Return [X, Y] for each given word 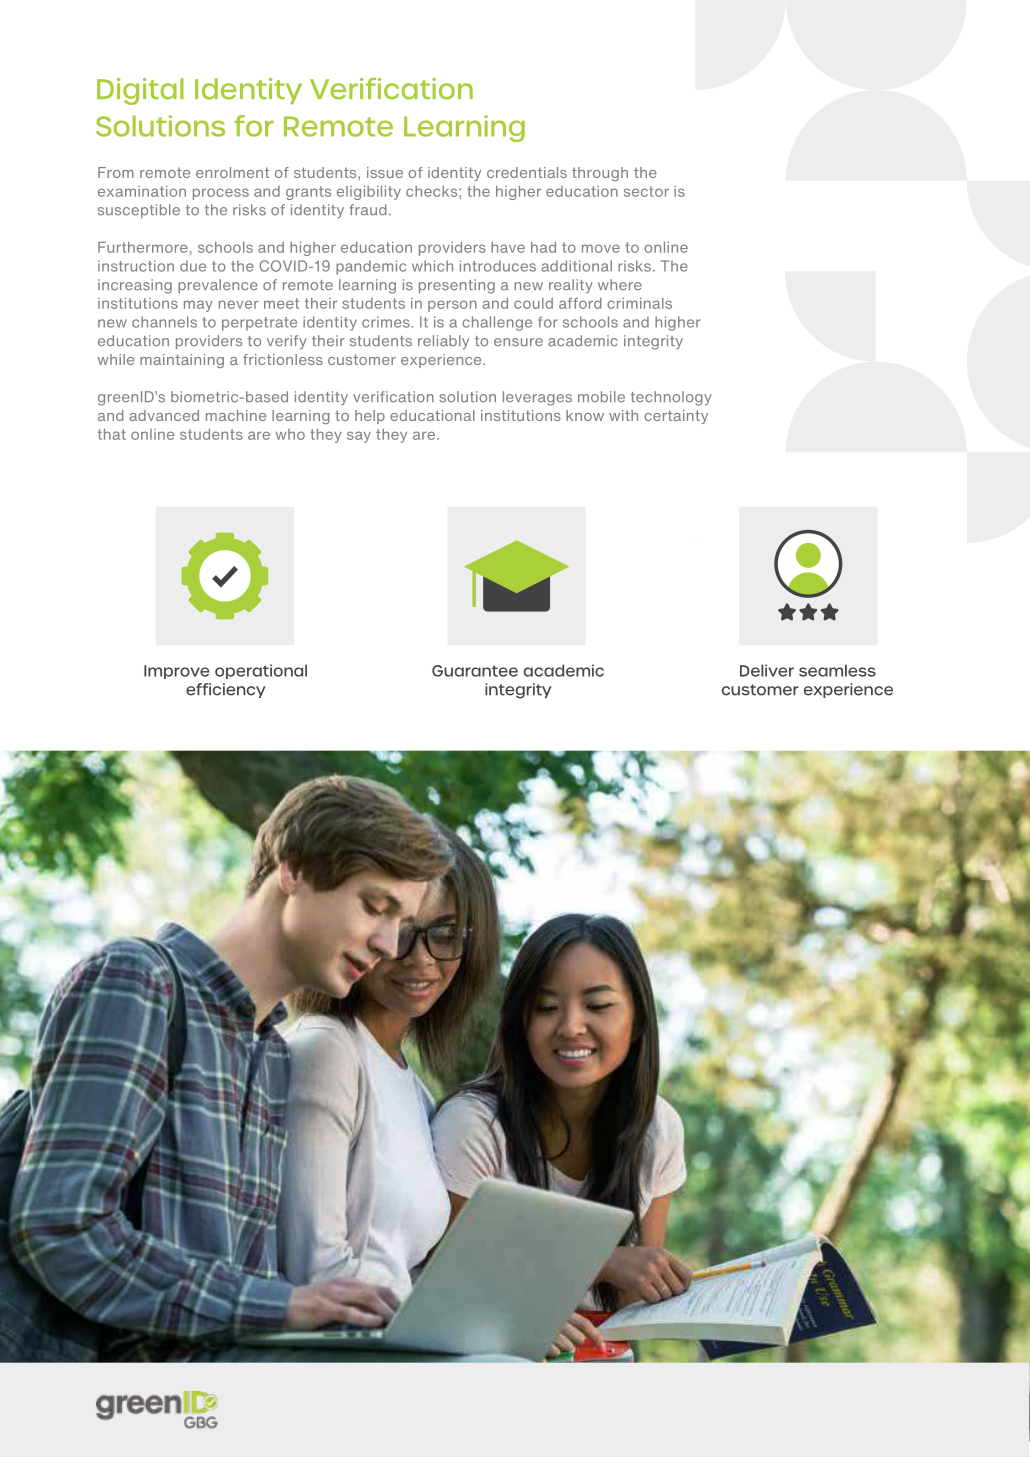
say [359, 437]
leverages [537, 398]
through [600, 174]
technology [671, 398]
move [601, 248]
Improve [176, 672]
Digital [140, 91]
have [508, 247]
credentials [527, 172]
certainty [676, 417]
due [193, 266]
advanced [164, 415]
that [112, 434]
